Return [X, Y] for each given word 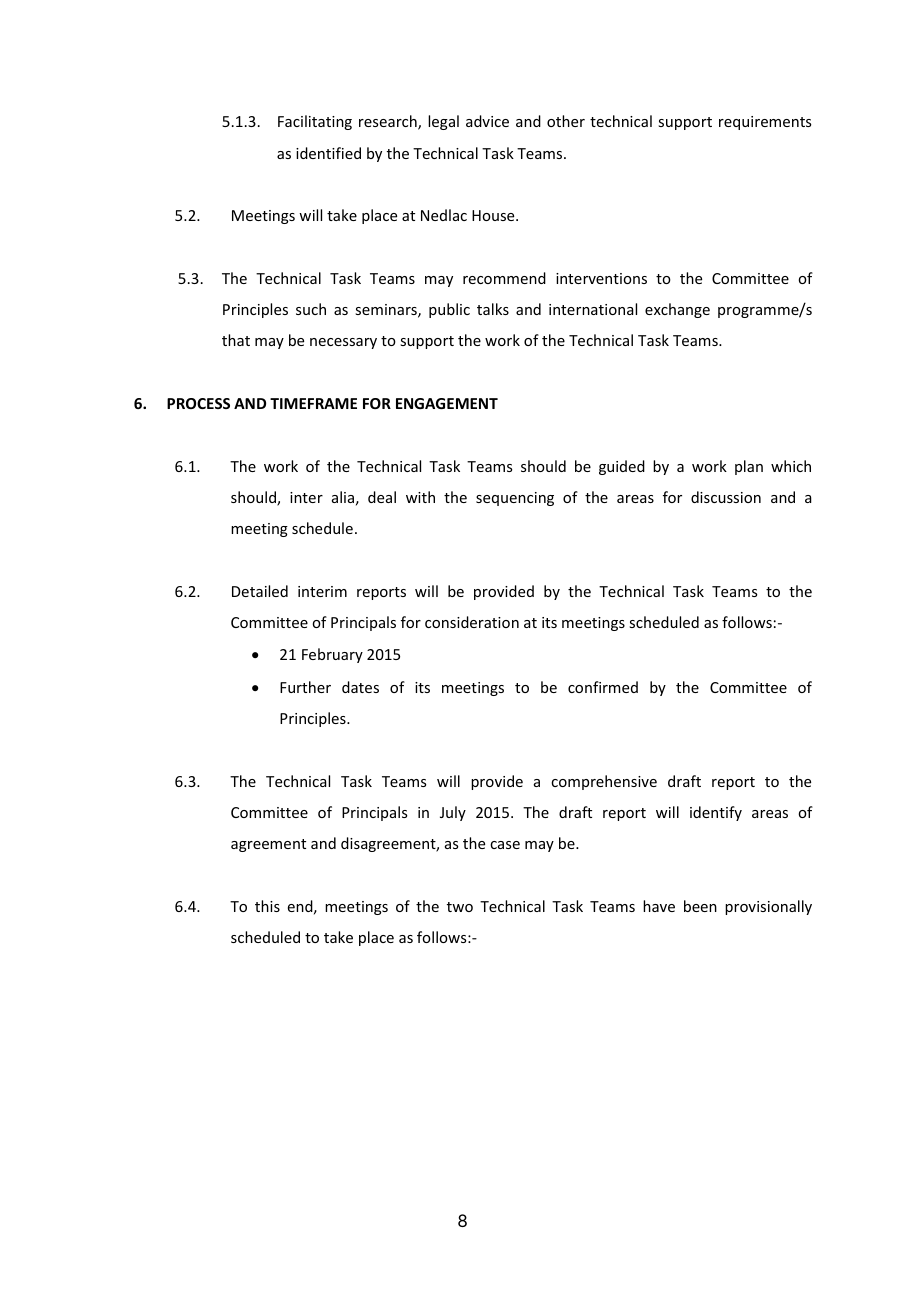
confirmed [603, 687]
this [267, 906]
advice [487, 121]
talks [493, 309]
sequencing [515, 499]
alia [343, 497]
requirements [765, 123]
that [236, 340]
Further [305, 687]
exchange [677, 310]
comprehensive [604, 782]
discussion [726, 497]
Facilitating [315, 122]
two [460, 907]
